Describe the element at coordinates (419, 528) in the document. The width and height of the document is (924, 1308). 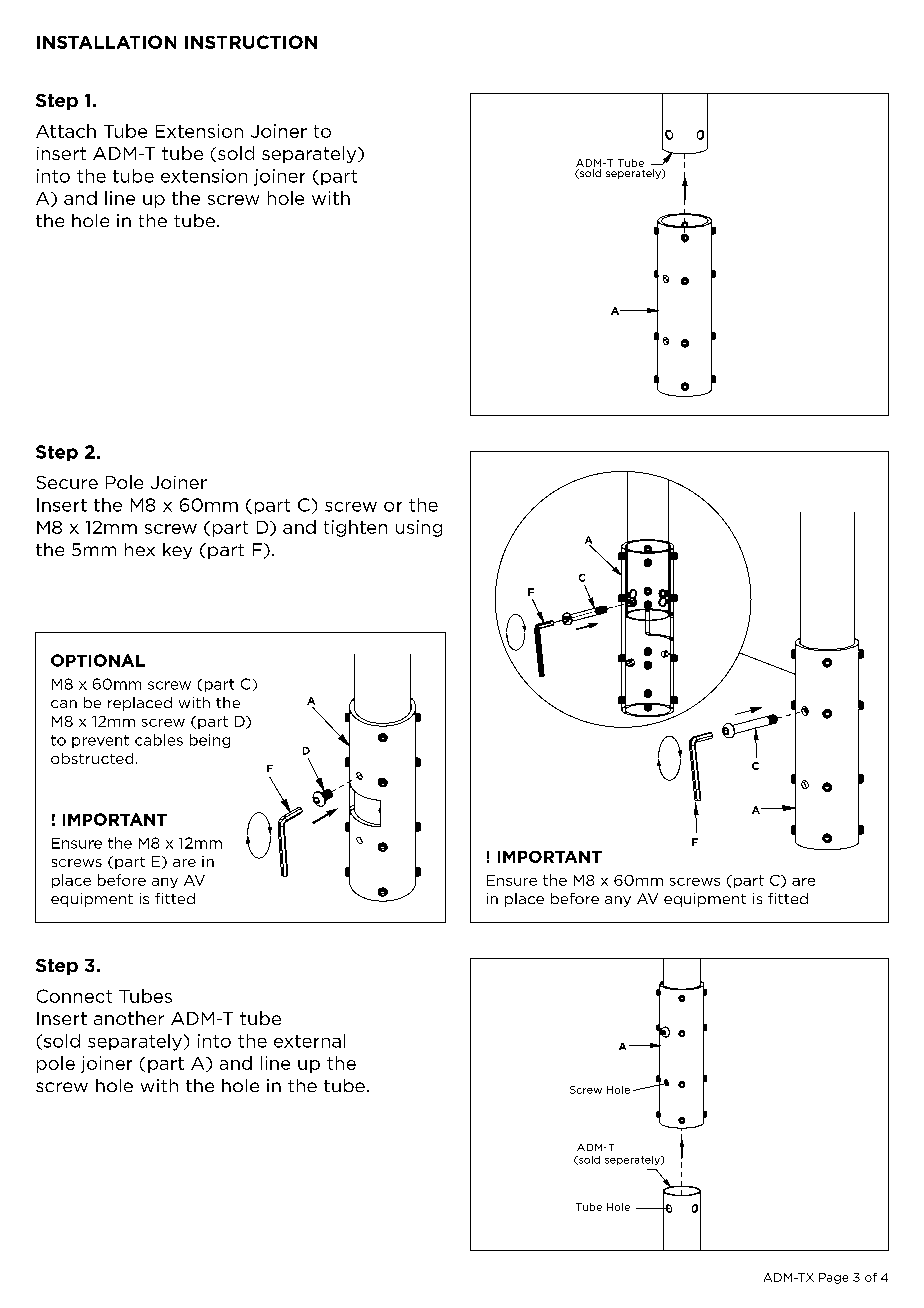
I see `using` at that location.
